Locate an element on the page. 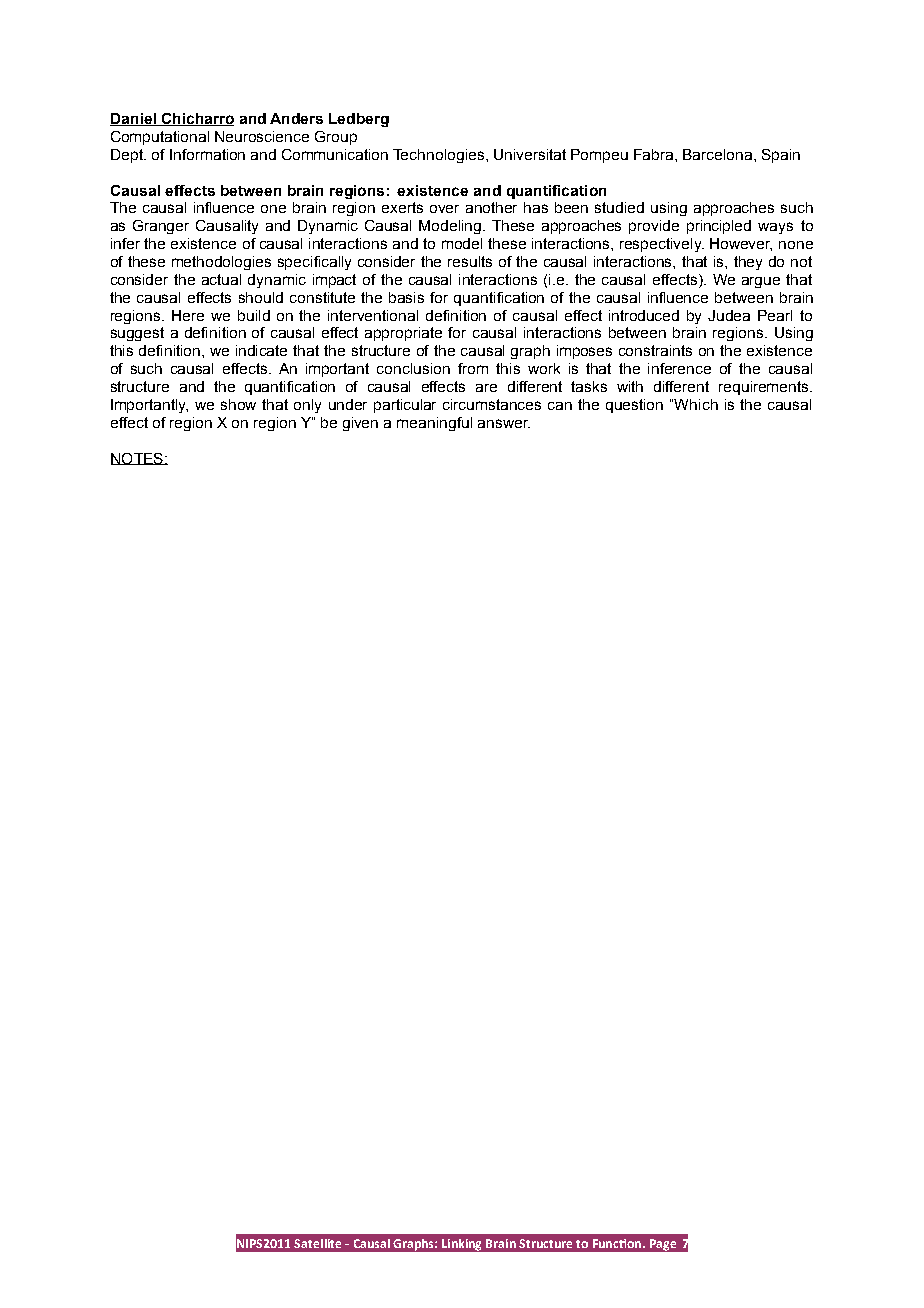 This document has height=1308, width=924. Barcelona is located at coordinates (717, 154).
